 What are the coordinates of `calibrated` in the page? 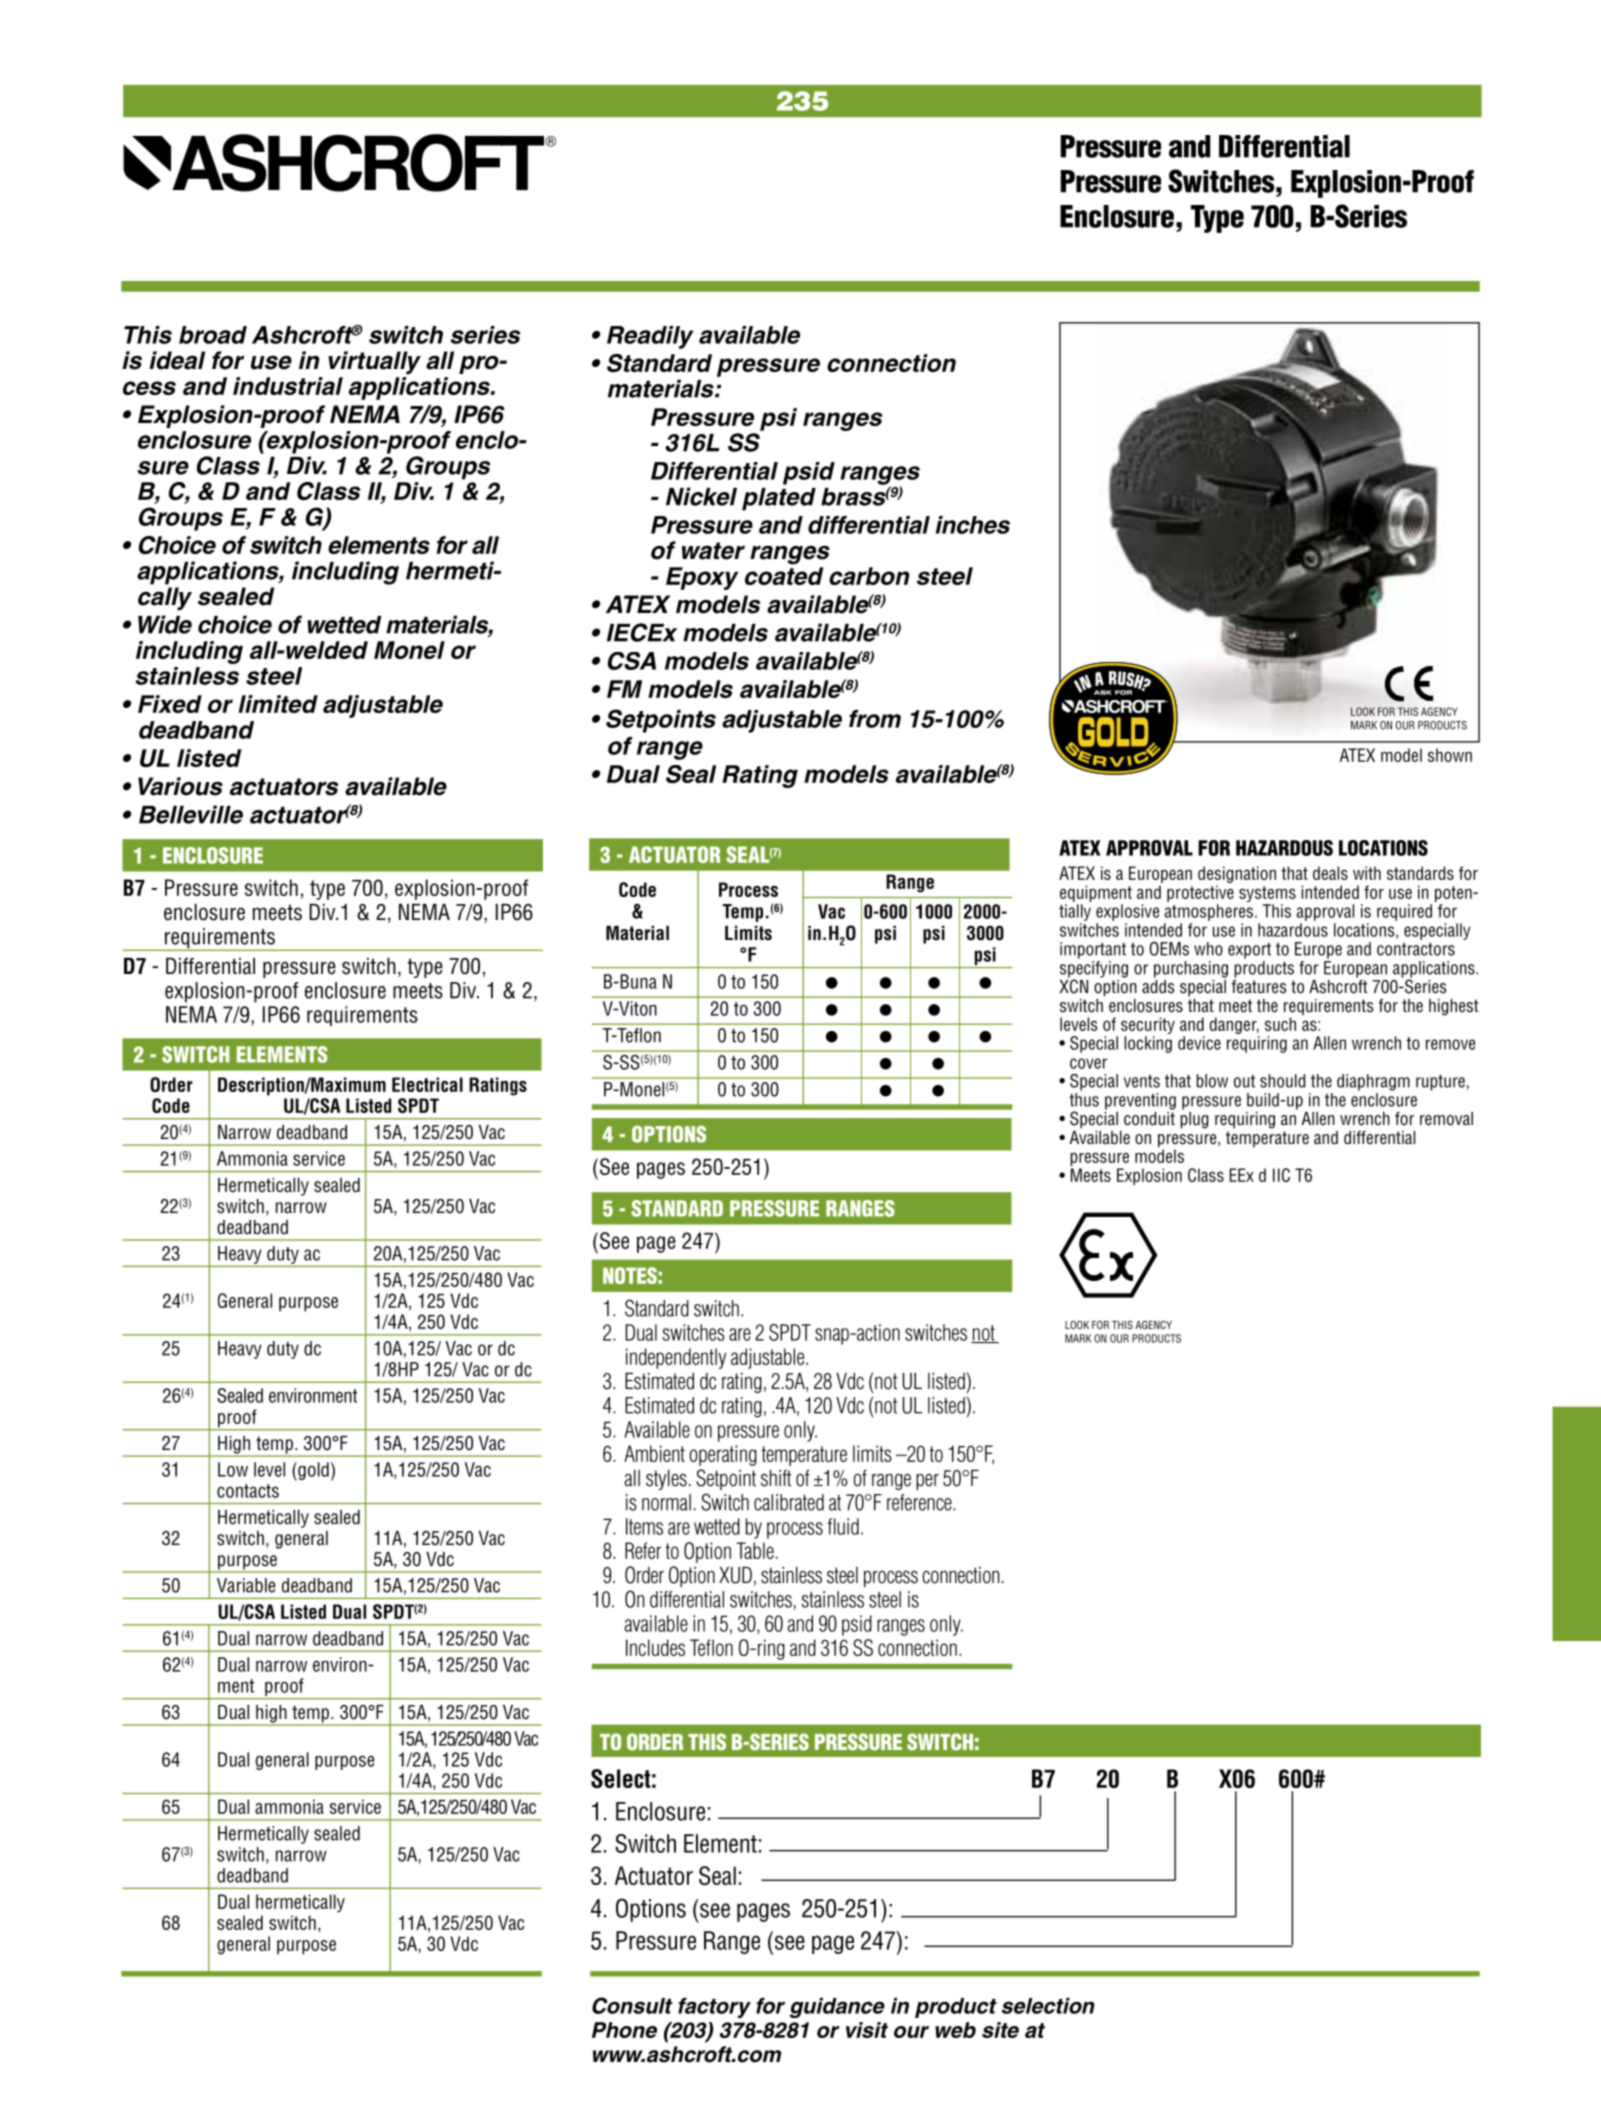 It's located at (789, 1502).
